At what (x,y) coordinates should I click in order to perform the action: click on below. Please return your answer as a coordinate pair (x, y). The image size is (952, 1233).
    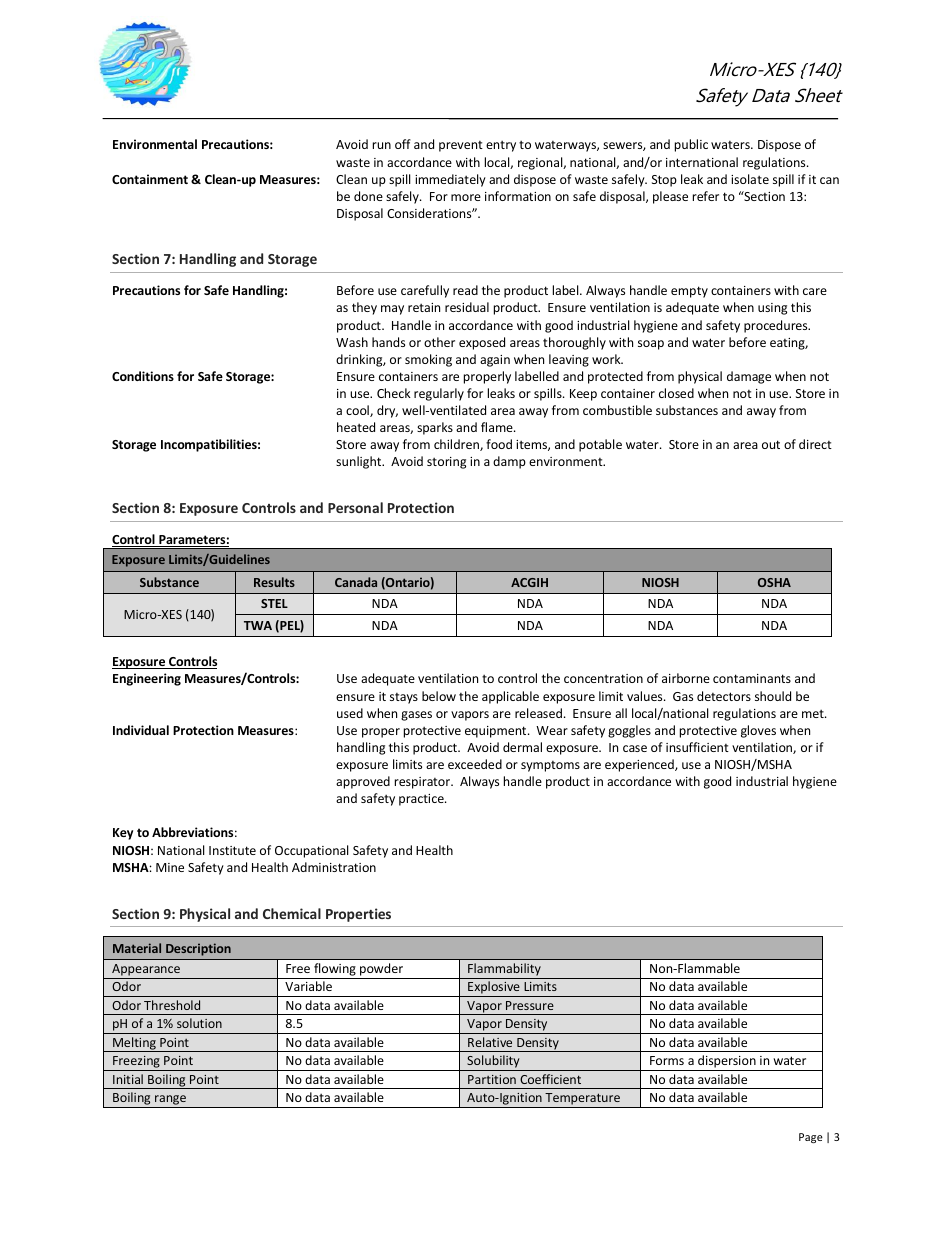
    Looking at the image, I should click on (439, 696).
